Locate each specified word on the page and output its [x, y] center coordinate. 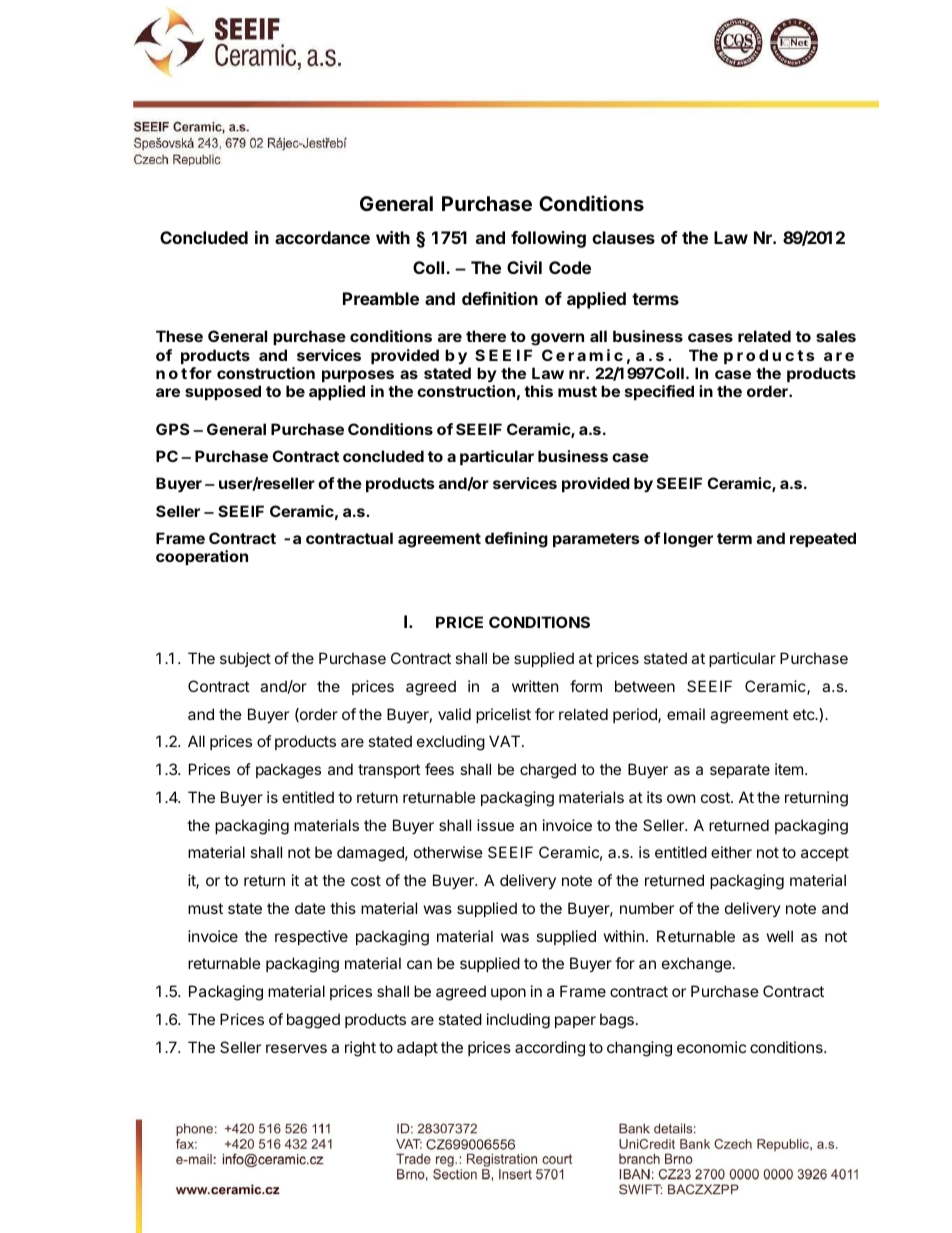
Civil [524, 267]
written [535, 686]
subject [245, 659]
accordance [322, 237]
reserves [296, 1048]
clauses [623, 237]
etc [805, 714]
